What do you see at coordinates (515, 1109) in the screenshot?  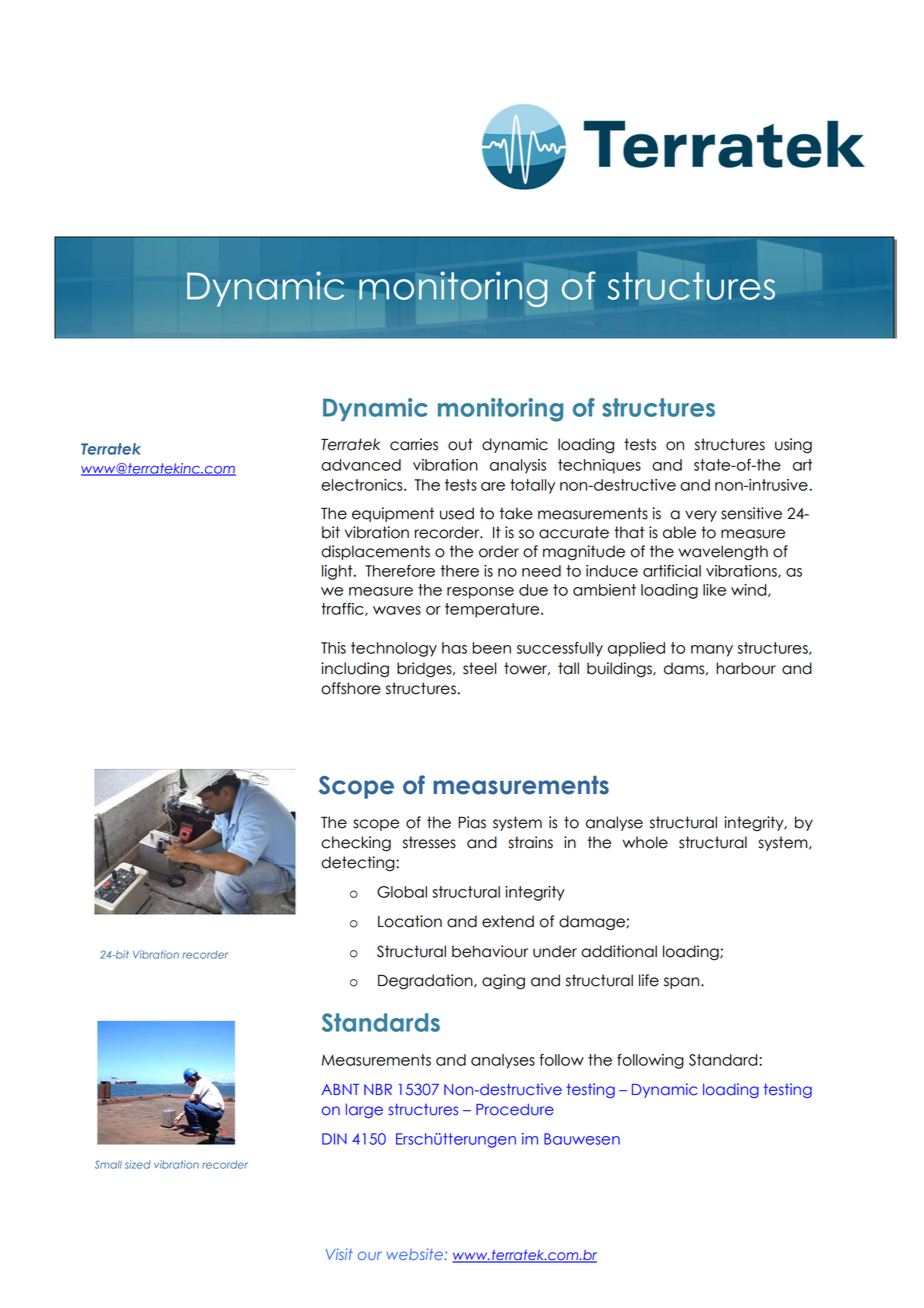 I see `Procedure` at bounding box center [515, 1109].
